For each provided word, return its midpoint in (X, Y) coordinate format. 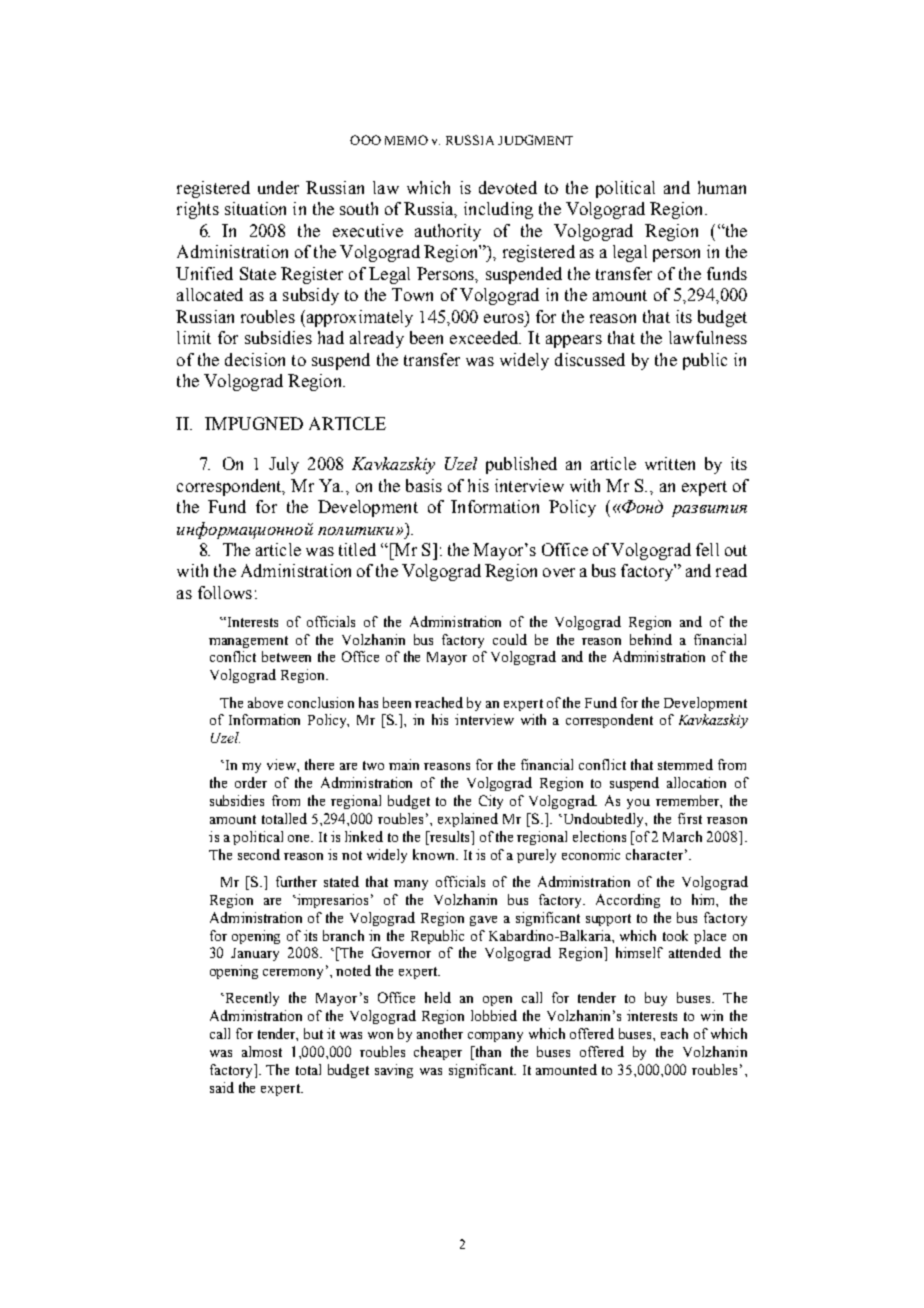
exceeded (485, 337)
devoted (508, 187)
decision (255, 359)
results (449, 838)
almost (262, 1051)
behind (651, 639)
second (259, 854)
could (510, 639)
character (654, 854)
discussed (590, 359)
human (722, 187)
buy (656, 999)
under (278, 187)
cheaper (438, 1053)
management (248, 642)
